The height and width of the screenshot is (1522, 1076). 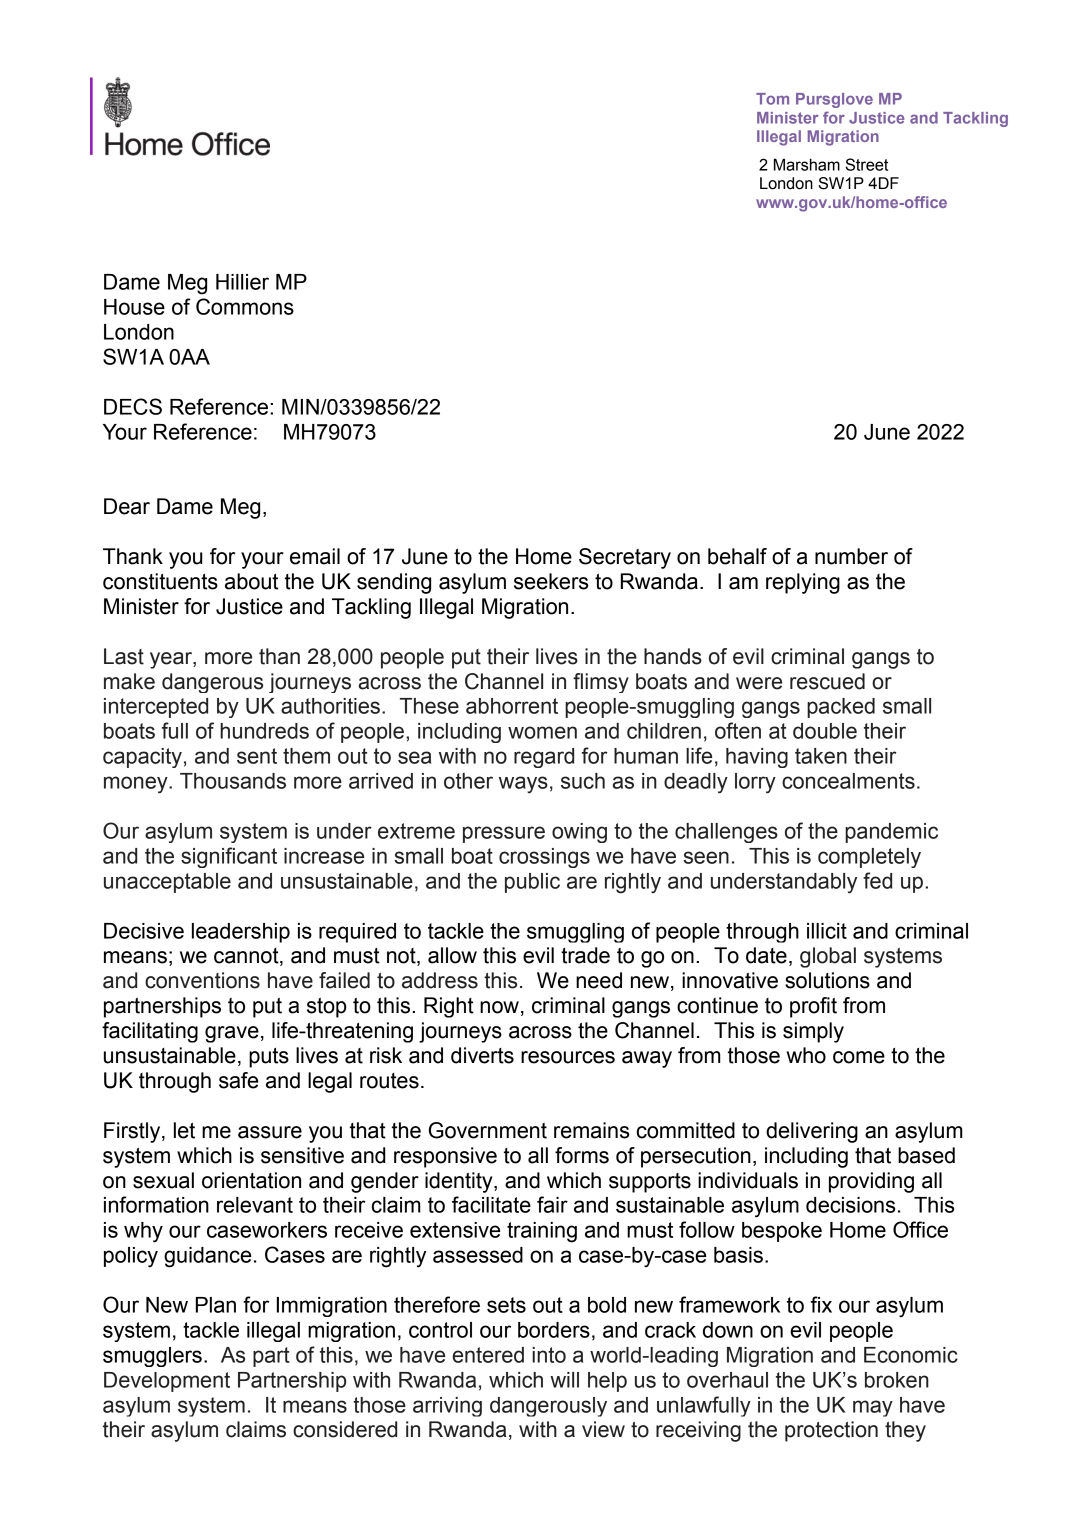 What do you see at coordinates (772, 99) in the screenshot?
I see `Tom` at bounding box center [772, 99].
